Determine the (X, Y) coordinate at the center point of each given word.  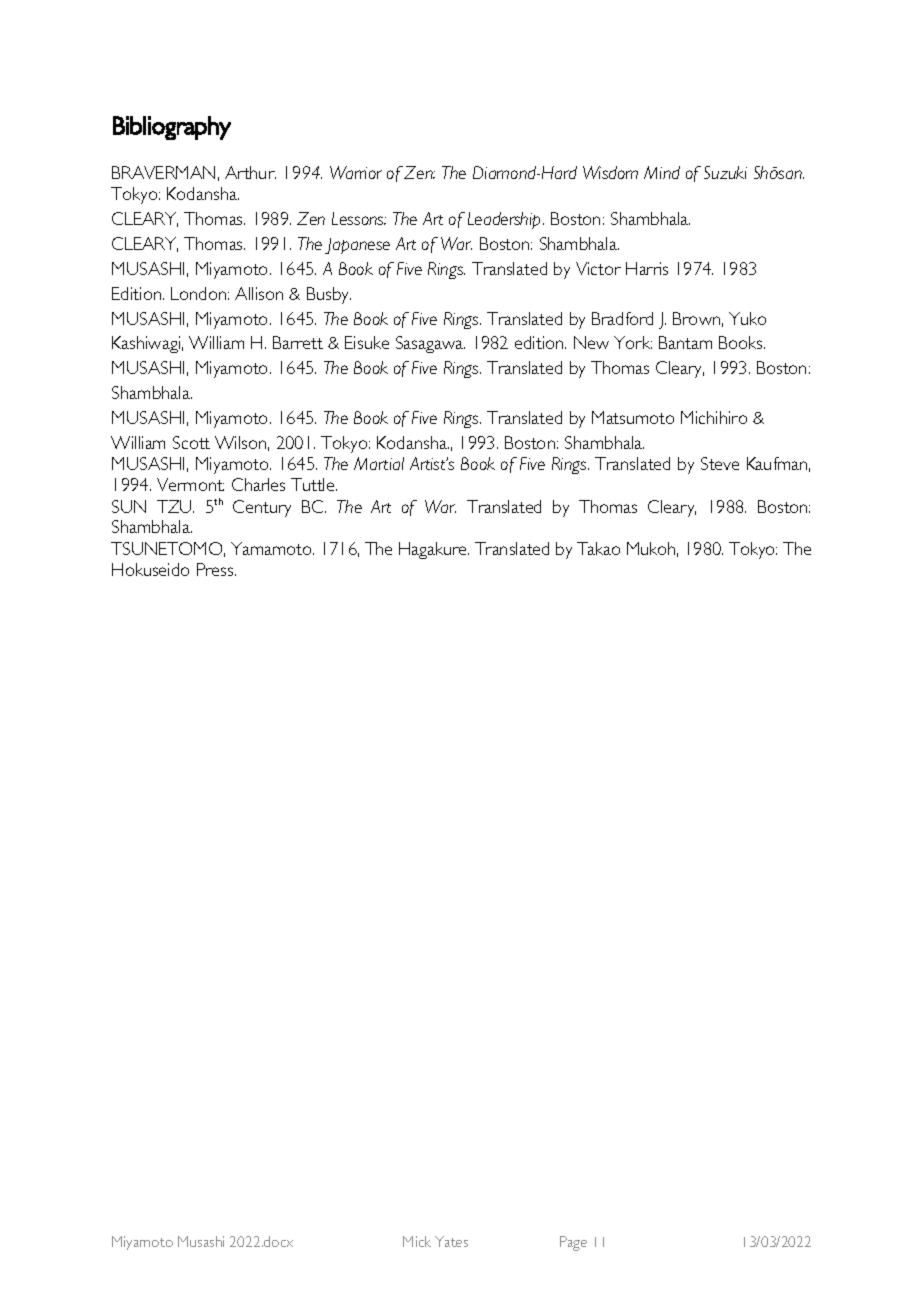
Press (216, 569)
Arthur (250, 172)
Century (262, 508)
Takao (598, 548)
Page (573, 1243)
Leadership (506, 220)
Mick (417, 1241)
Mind (662, 172)
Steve (720, 463)
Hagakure (434, 550)
